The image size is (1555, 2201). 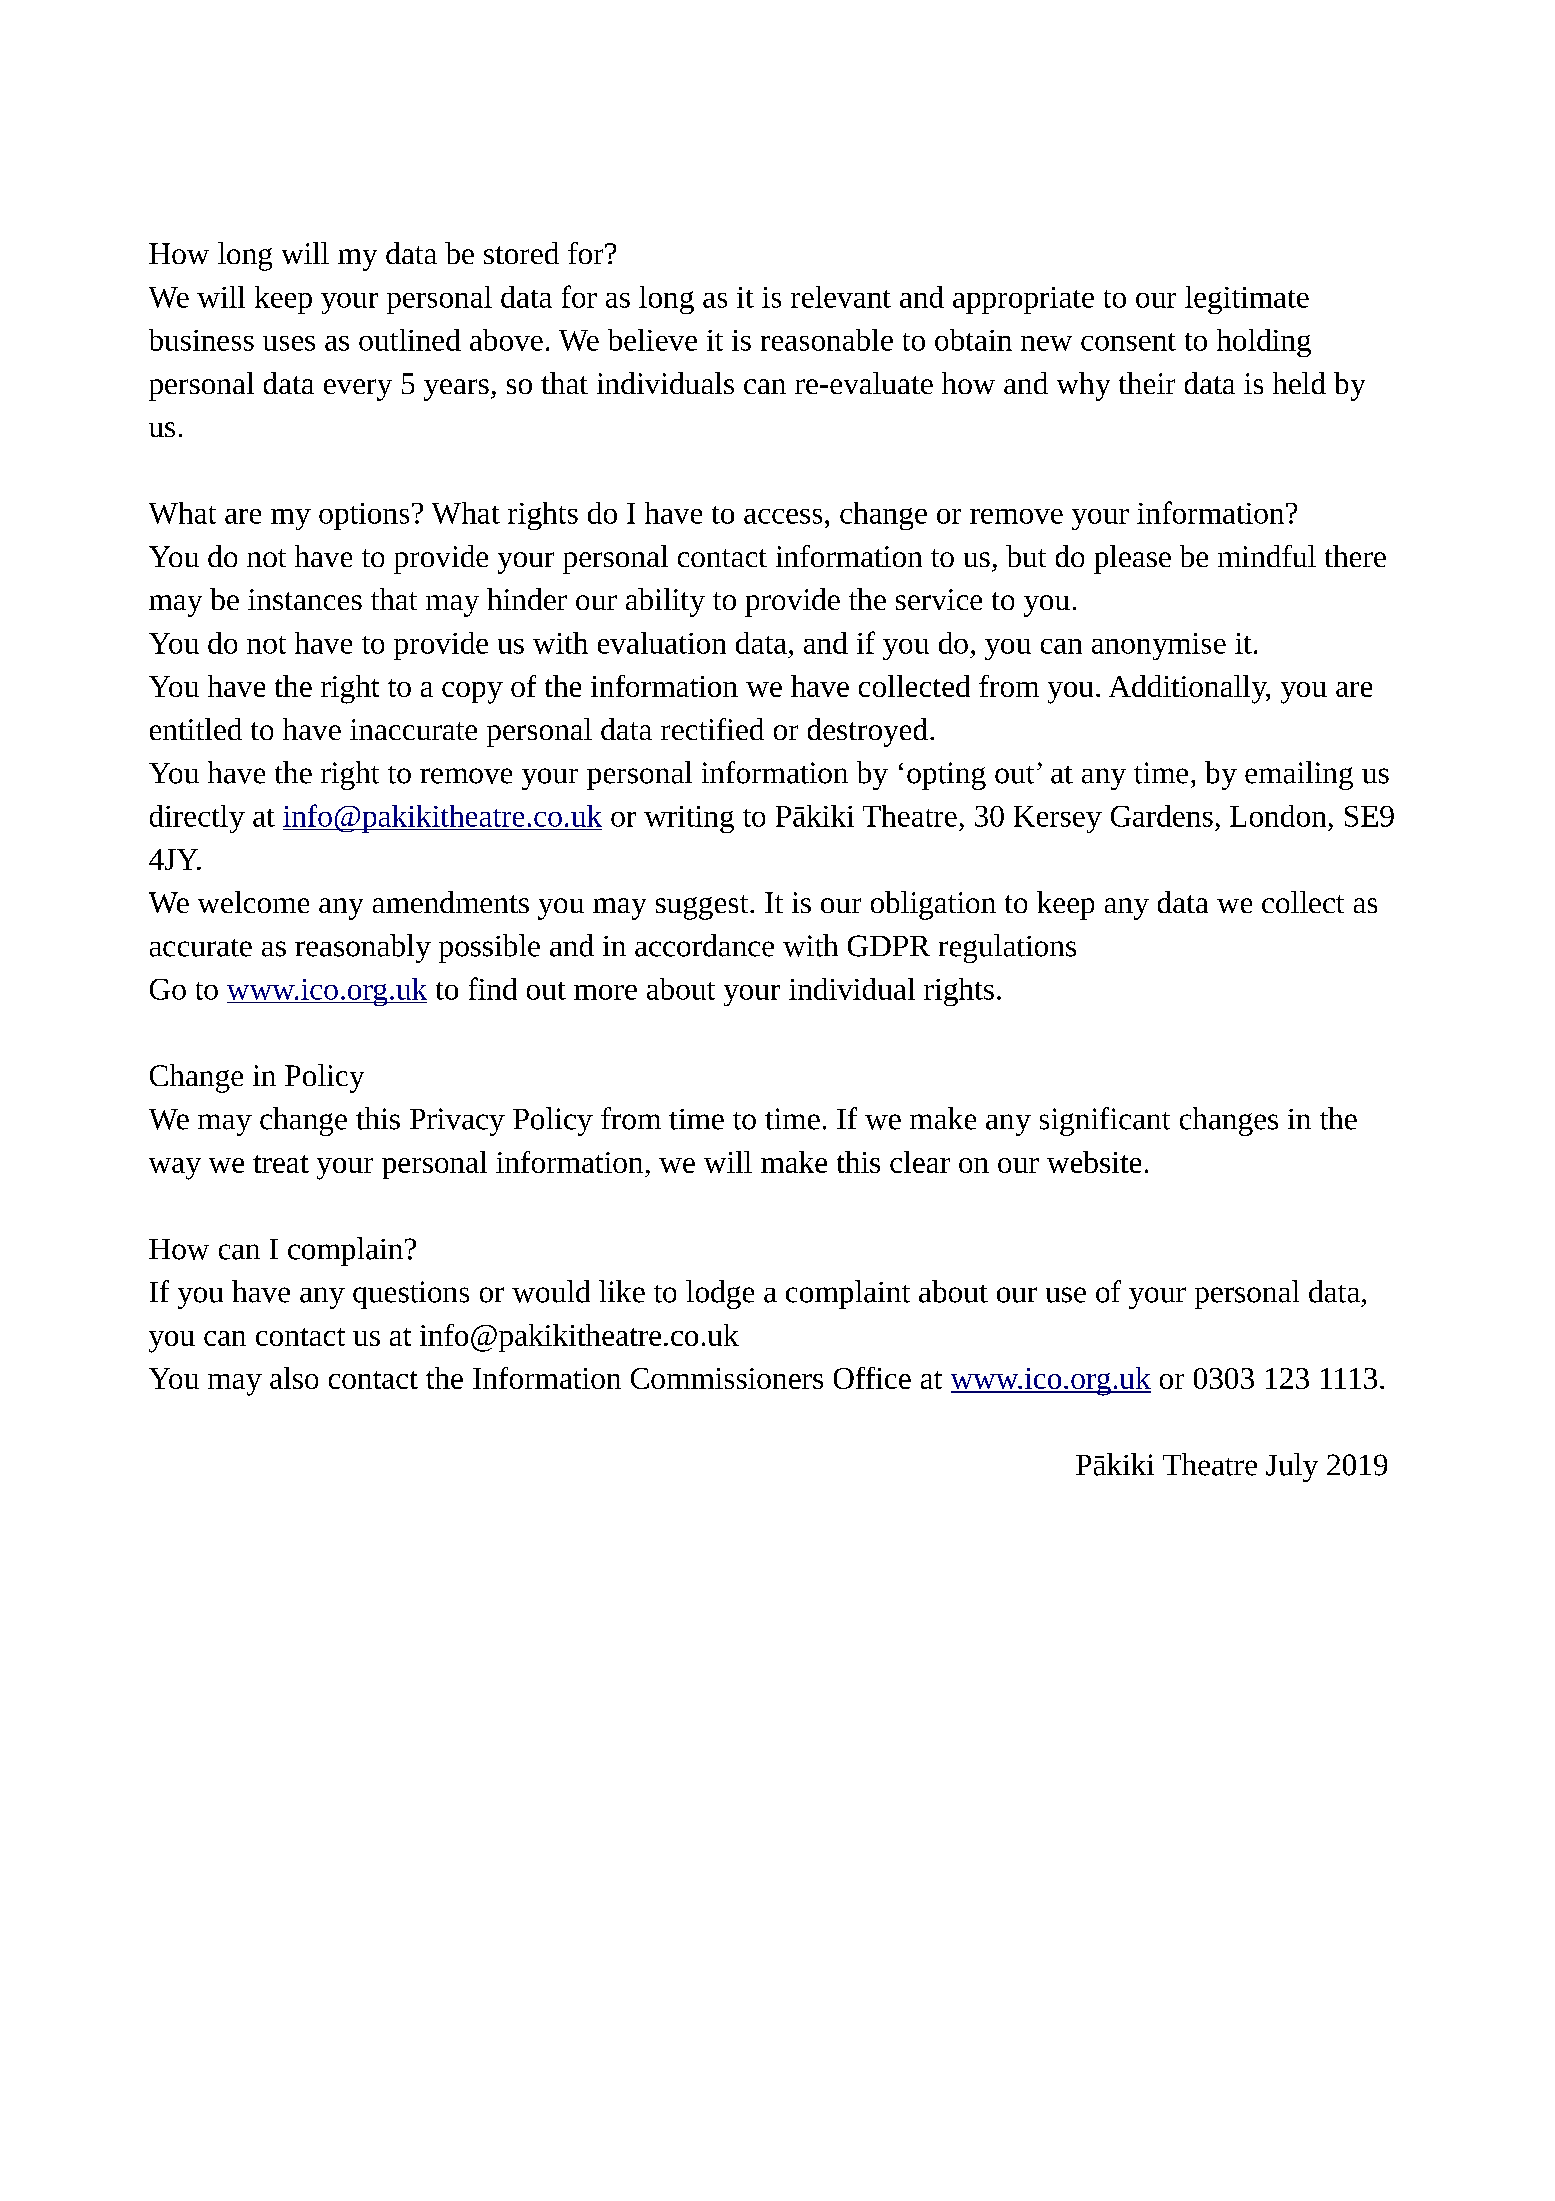 I want to click on clear, so click(x=920, y=1162).
